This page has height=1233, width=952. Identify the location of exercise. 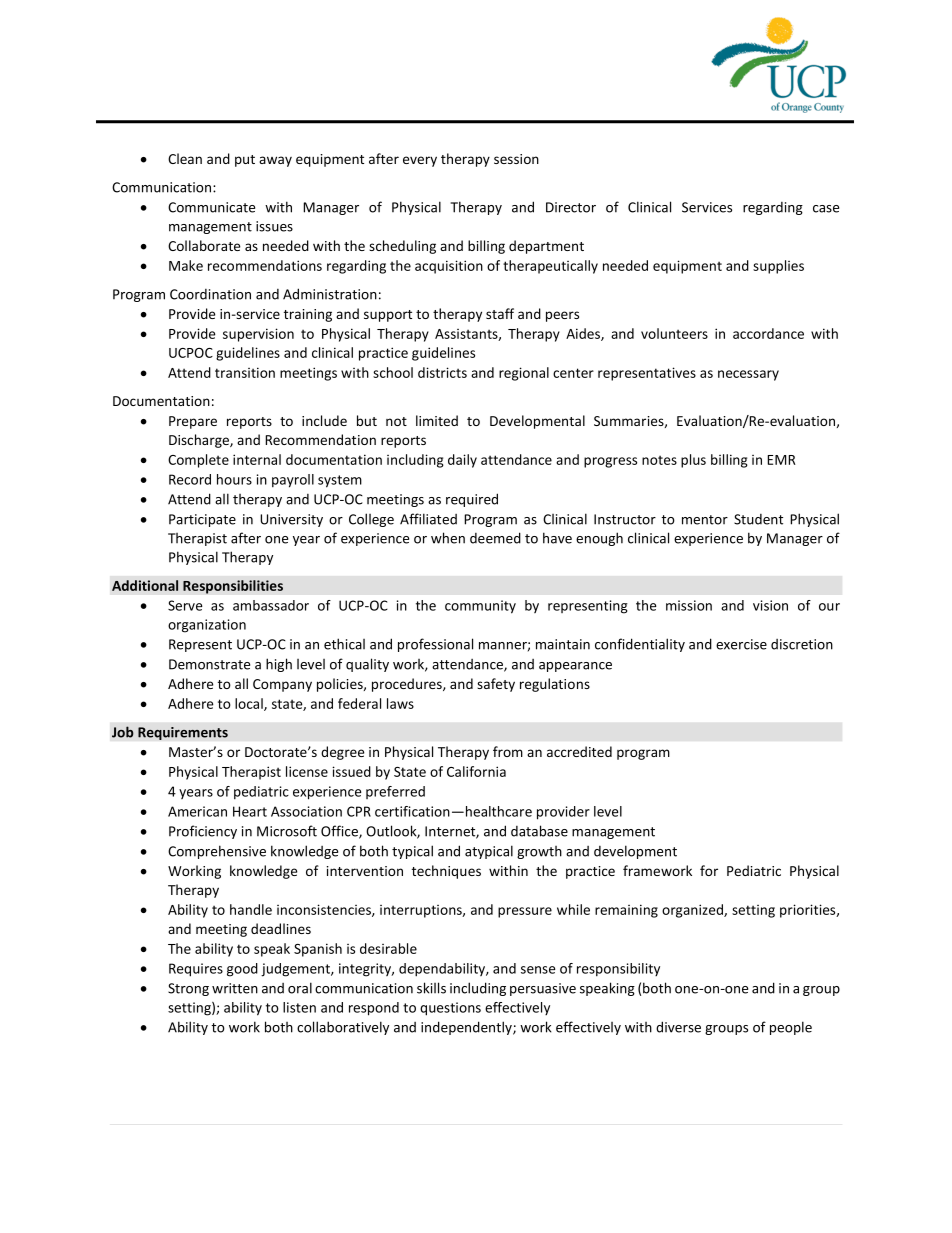
(741, 644).
